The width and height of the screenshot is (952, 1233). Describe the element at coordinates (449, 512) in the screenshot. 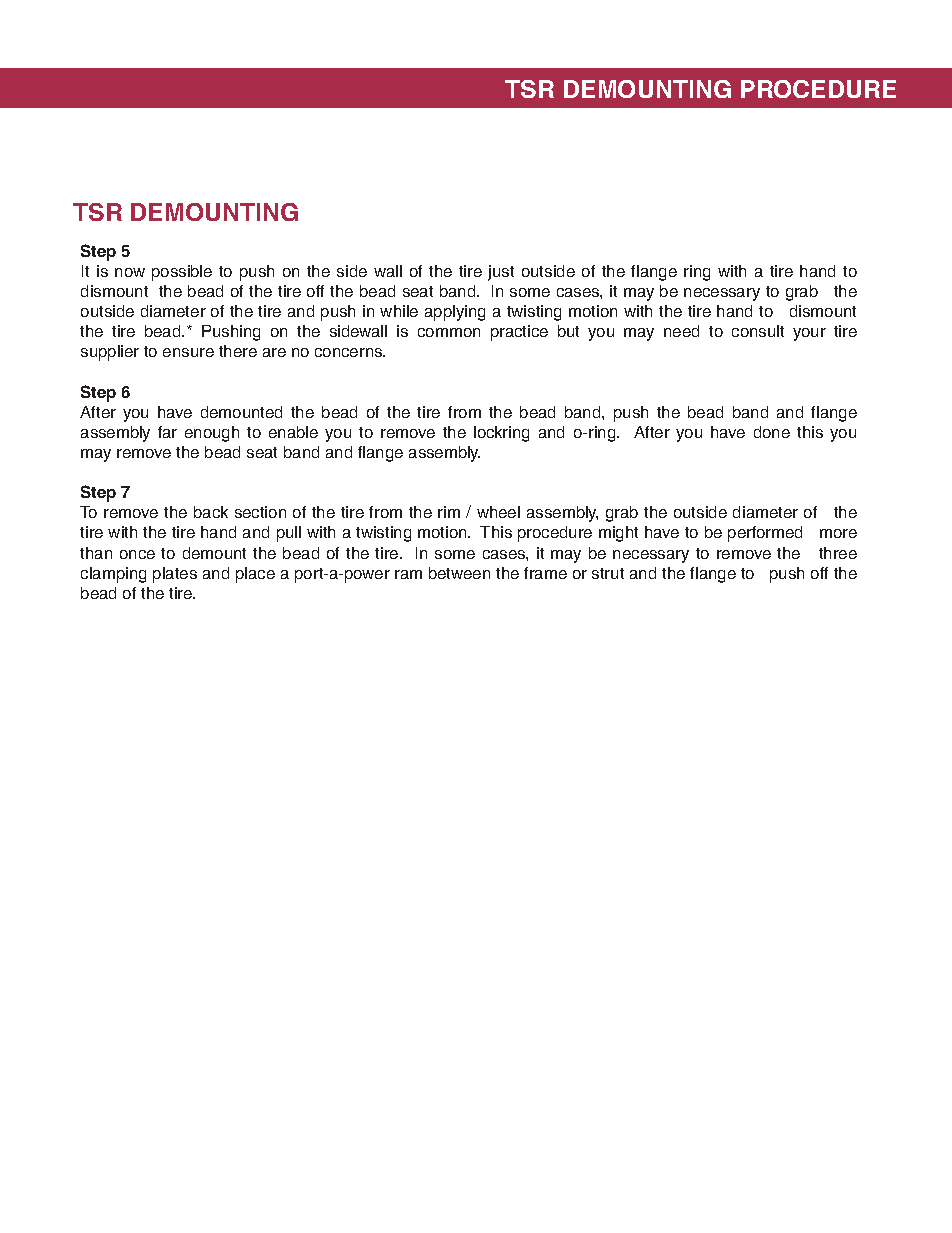

I see `rim` at that location.
